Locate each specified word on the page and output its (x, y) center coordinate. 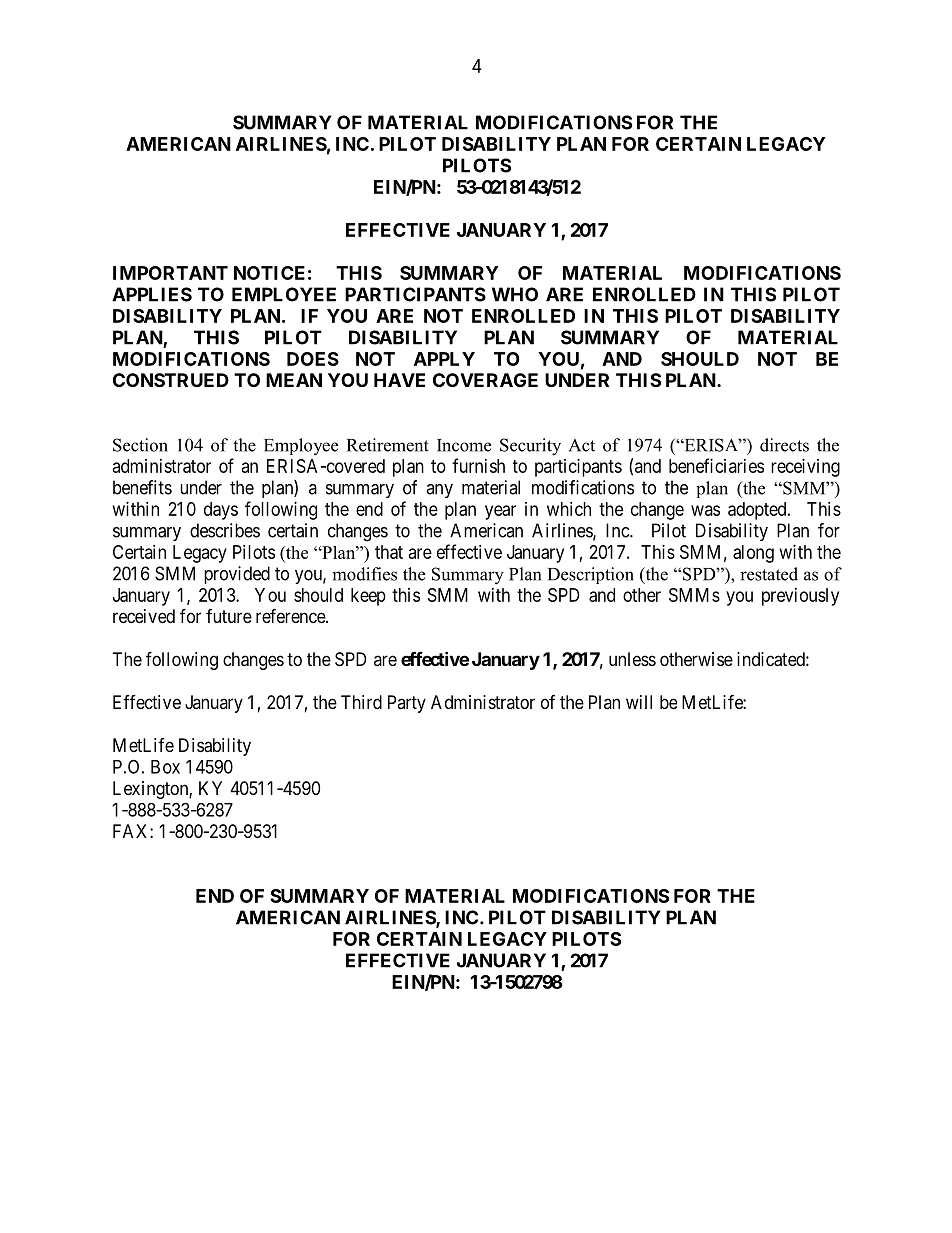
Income (464, 445)
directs (784, 445)
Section (140, 445)
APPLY (444, 359)
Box (165, 767)
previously (800, 597)
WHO (515, 294)
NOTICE (269, 273)
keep (368, 597)
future (229, 616)
